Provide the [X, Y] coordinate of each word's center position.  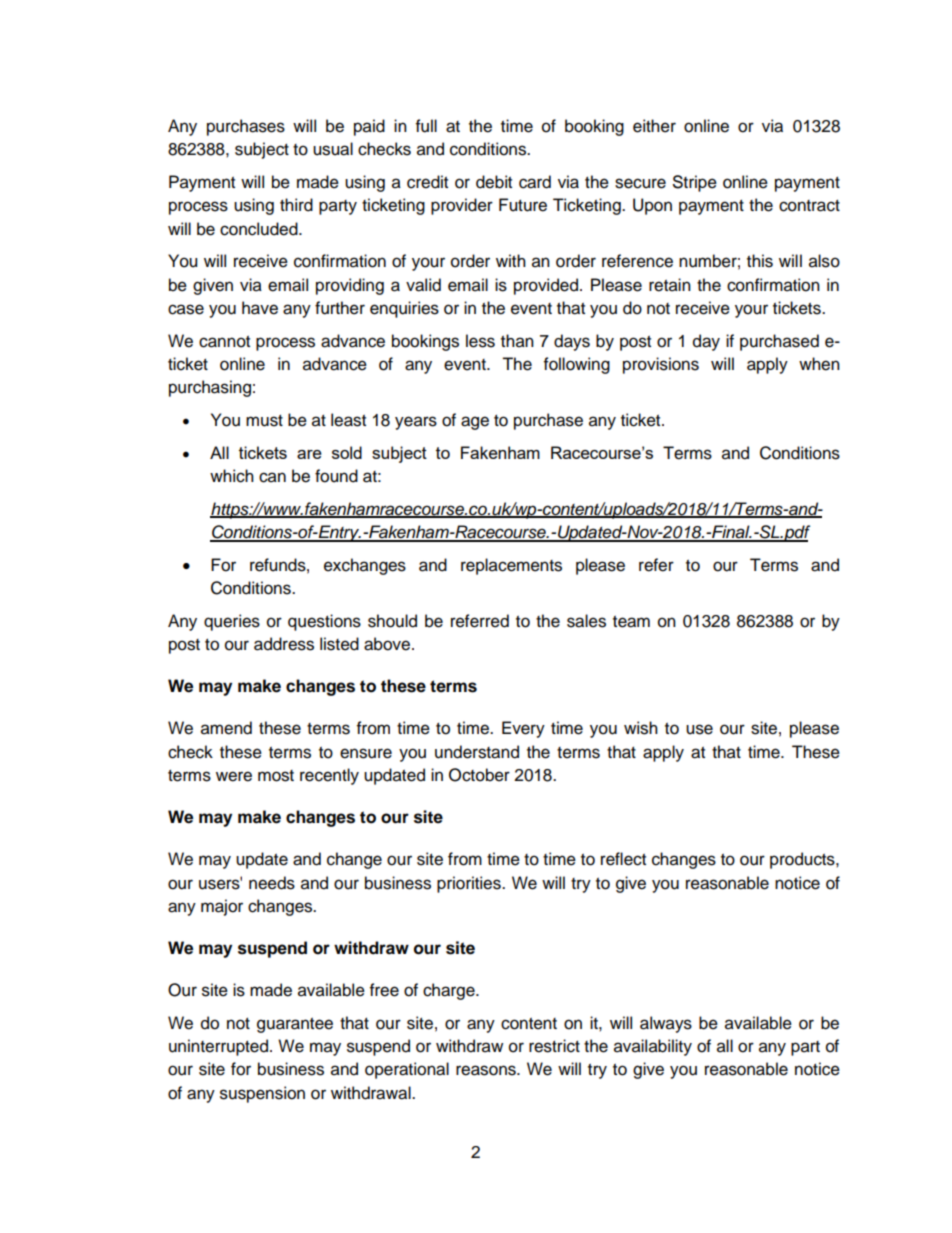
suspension [262, 1094]
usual [333, 149]
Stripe [695, 183]
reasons [487, 1070]
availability [653, 1047]
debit [494, 182]
